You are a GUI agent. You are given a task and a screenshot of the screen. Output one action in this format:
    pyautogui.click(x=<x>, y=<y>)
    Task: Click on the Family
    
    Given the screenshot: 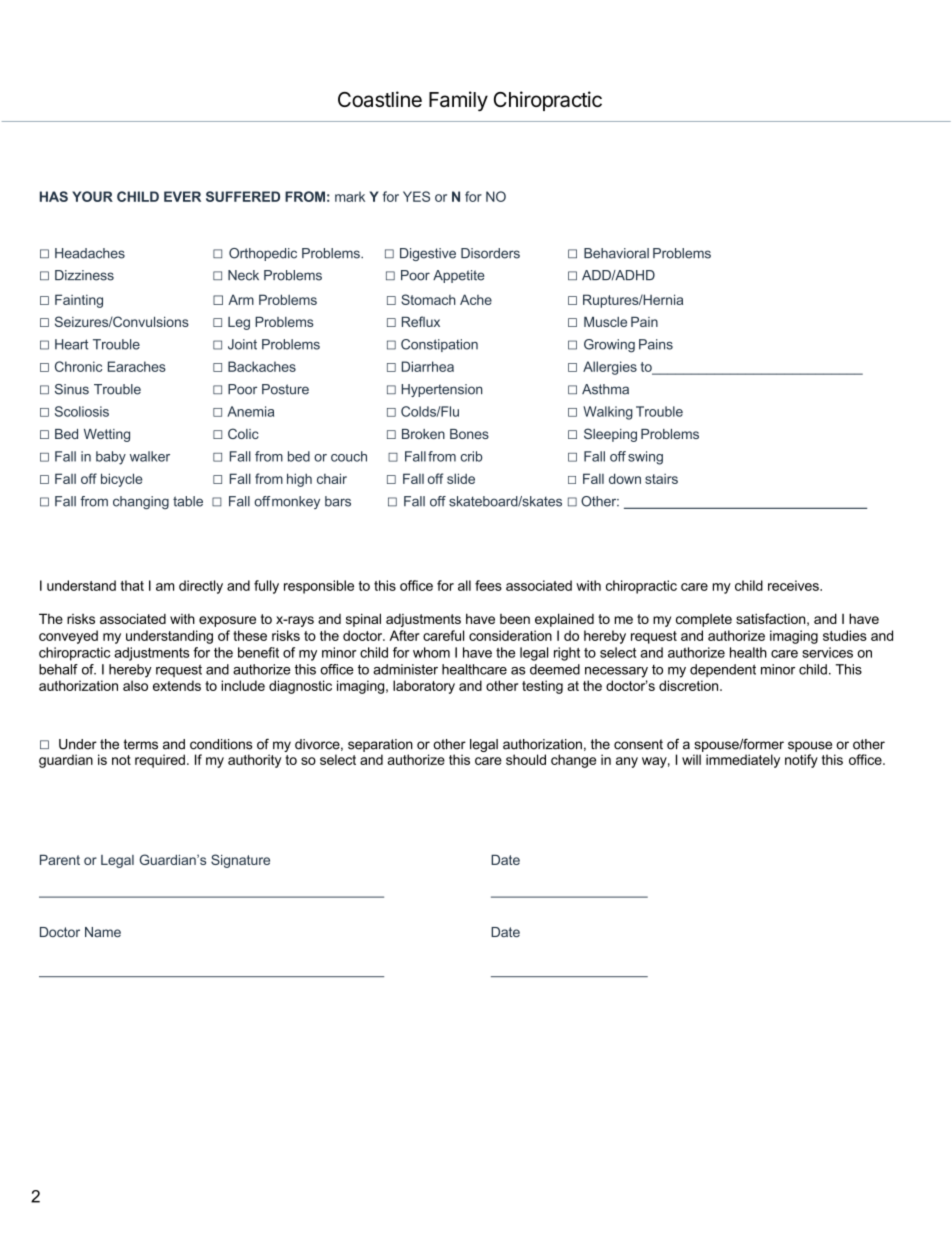 What is the action you would take?
    pyautogui.click(x=458, y=101)
